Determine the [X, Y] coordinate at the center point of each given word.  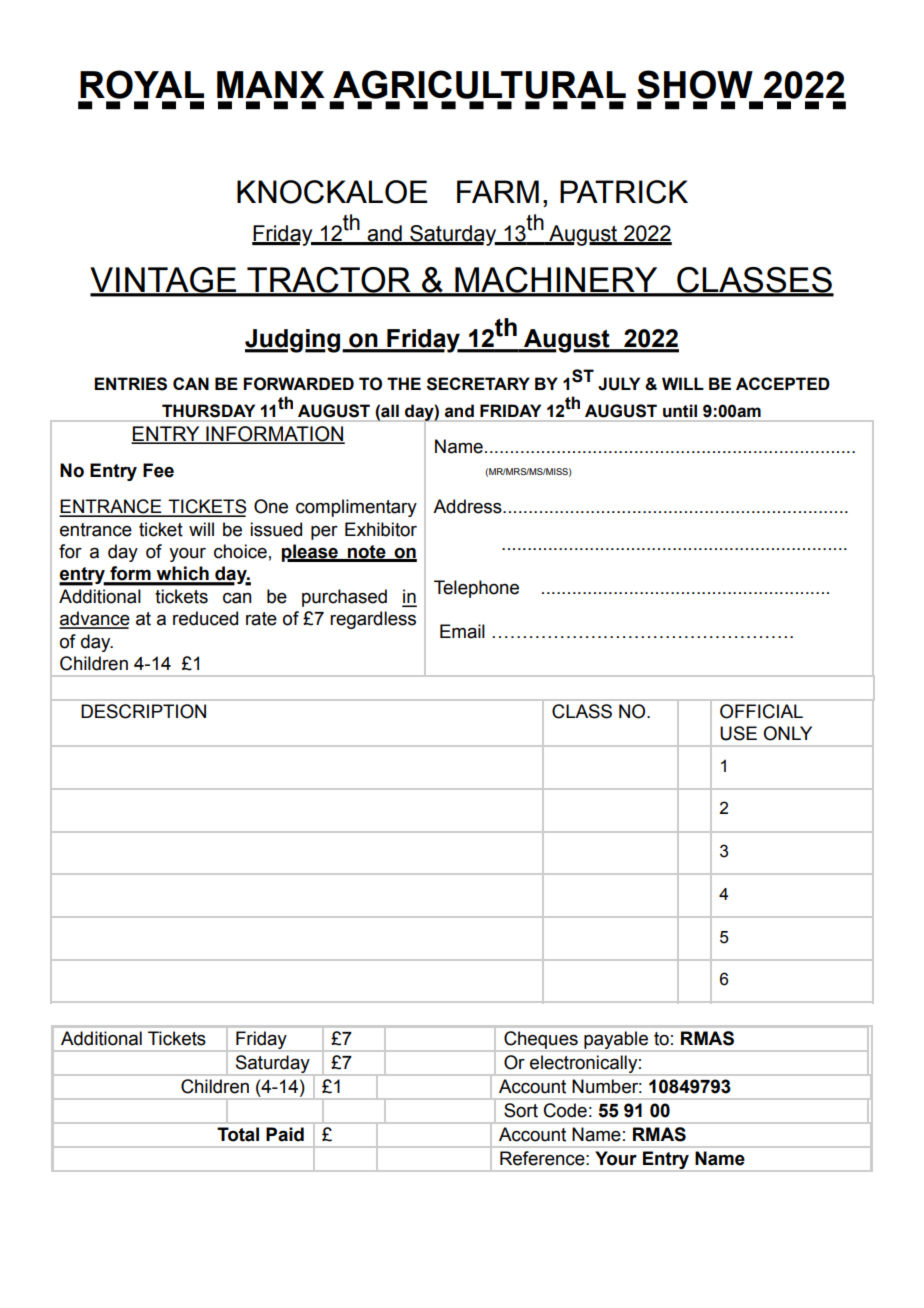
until [680, 411]
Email [462, 631]
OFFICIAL [761, 711]
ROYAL [142, 84]
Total [238, 1134]
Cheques [541, 1040]
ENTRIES [130, 384]
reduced [205, 618]
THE [404, 383]
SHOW [695, 84]
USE [738, 733]
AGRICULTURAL [479, 84]
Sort [521, 1110]
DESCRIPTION [143, 711]
